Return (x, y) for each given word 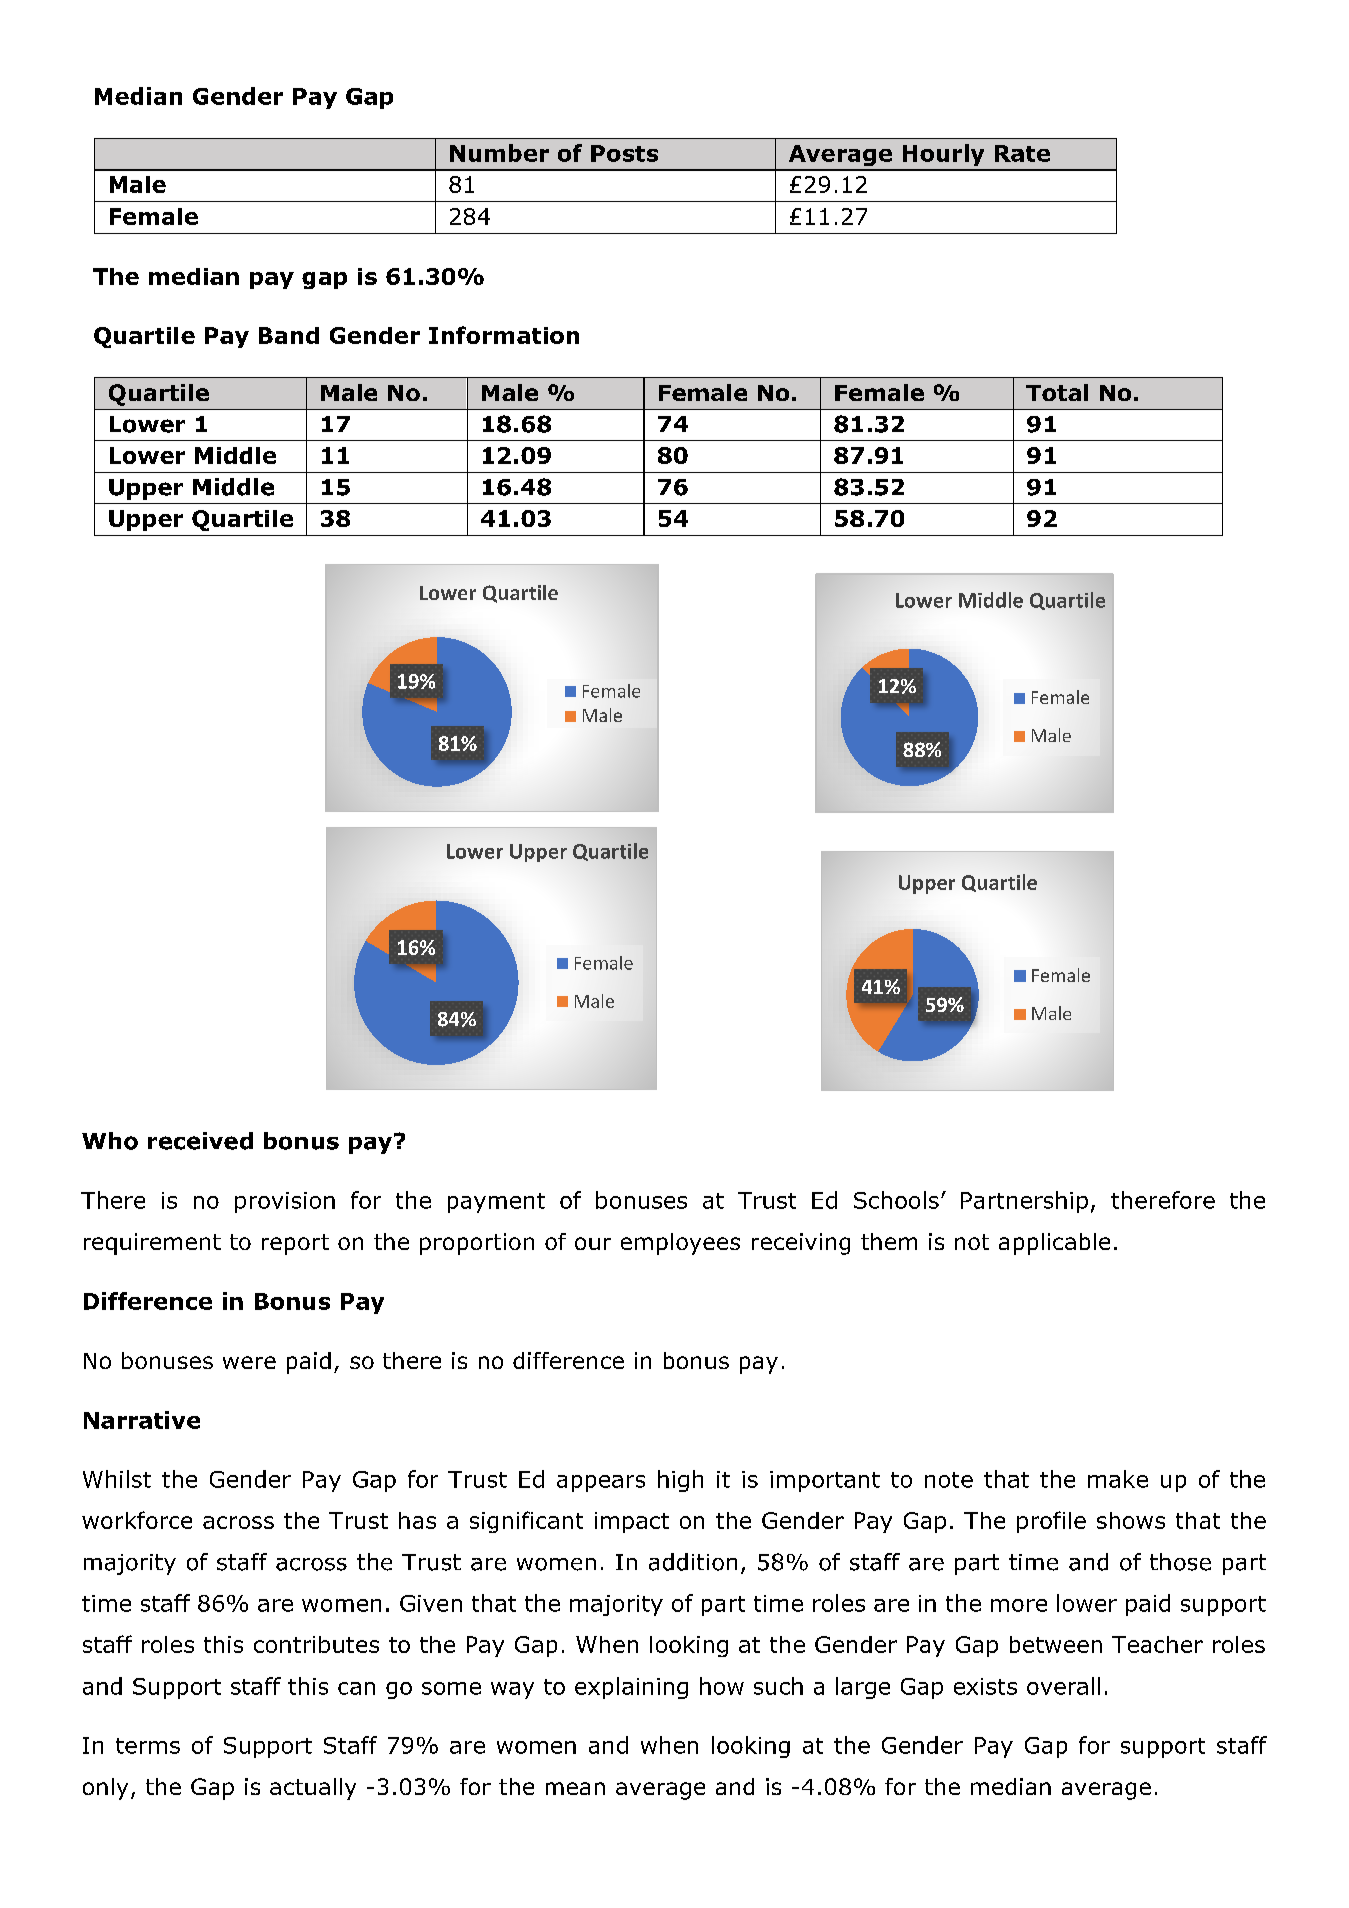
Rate (1022, 153)
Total (1057, 392)
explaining (631, 1688)
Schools (896, 1200)
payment (496, 1203)
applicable (1054, 1244)
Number (499, 153)
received (200, 1141)
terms (148, 1746)
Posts (624, 153)
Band (289, 335)
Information (504, 335)
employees (680, 1244)
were (249, 1362)
